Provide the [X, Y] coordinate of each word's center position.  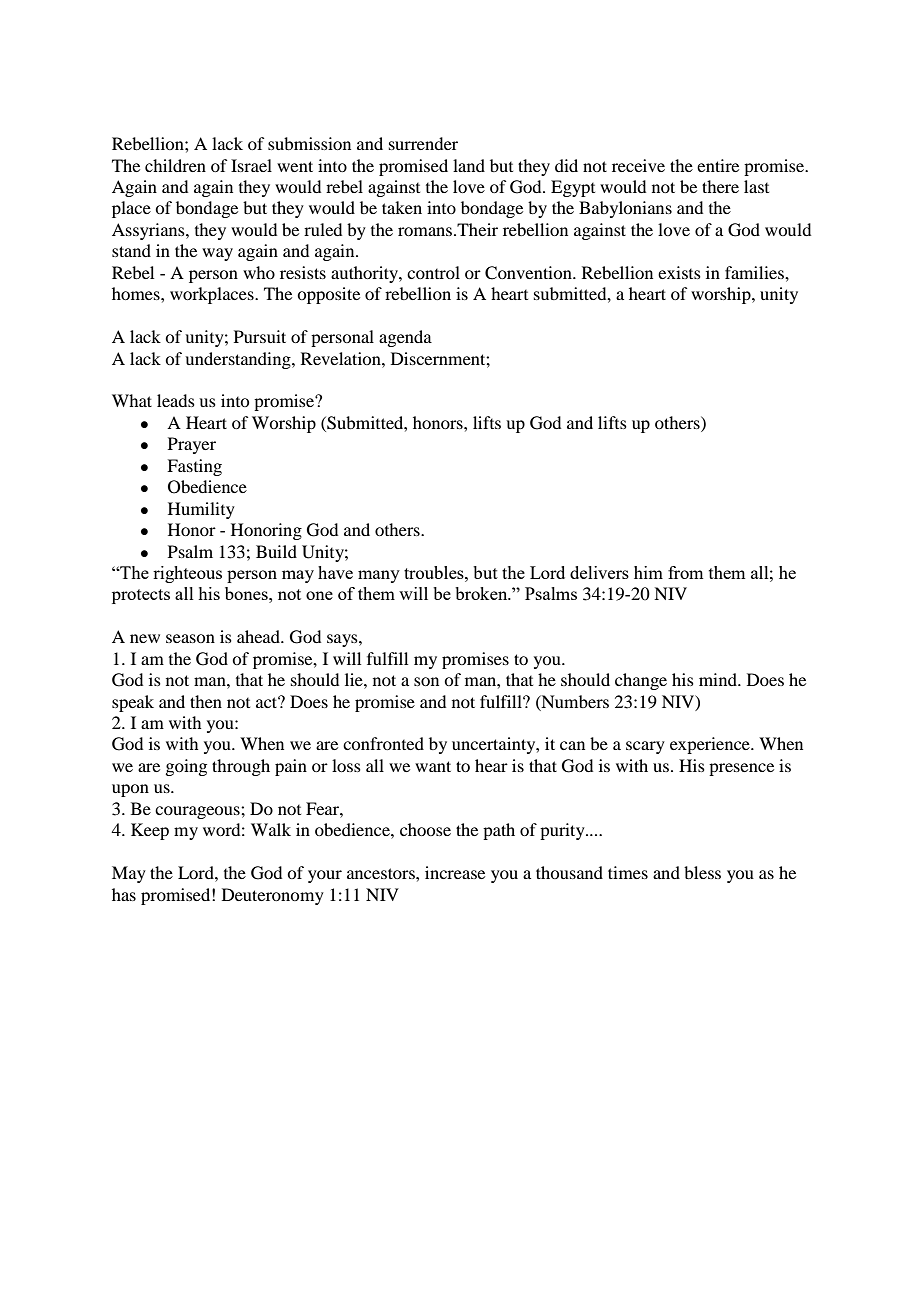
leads [176, 400]
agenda [405, 338]
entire [718, 165]
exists [679, 272]
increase [455, 872]
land [469, 165]
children [175, 165]
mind [719, 679]
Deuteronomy [273, 896]
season [190, 638]
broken [482, 593]
